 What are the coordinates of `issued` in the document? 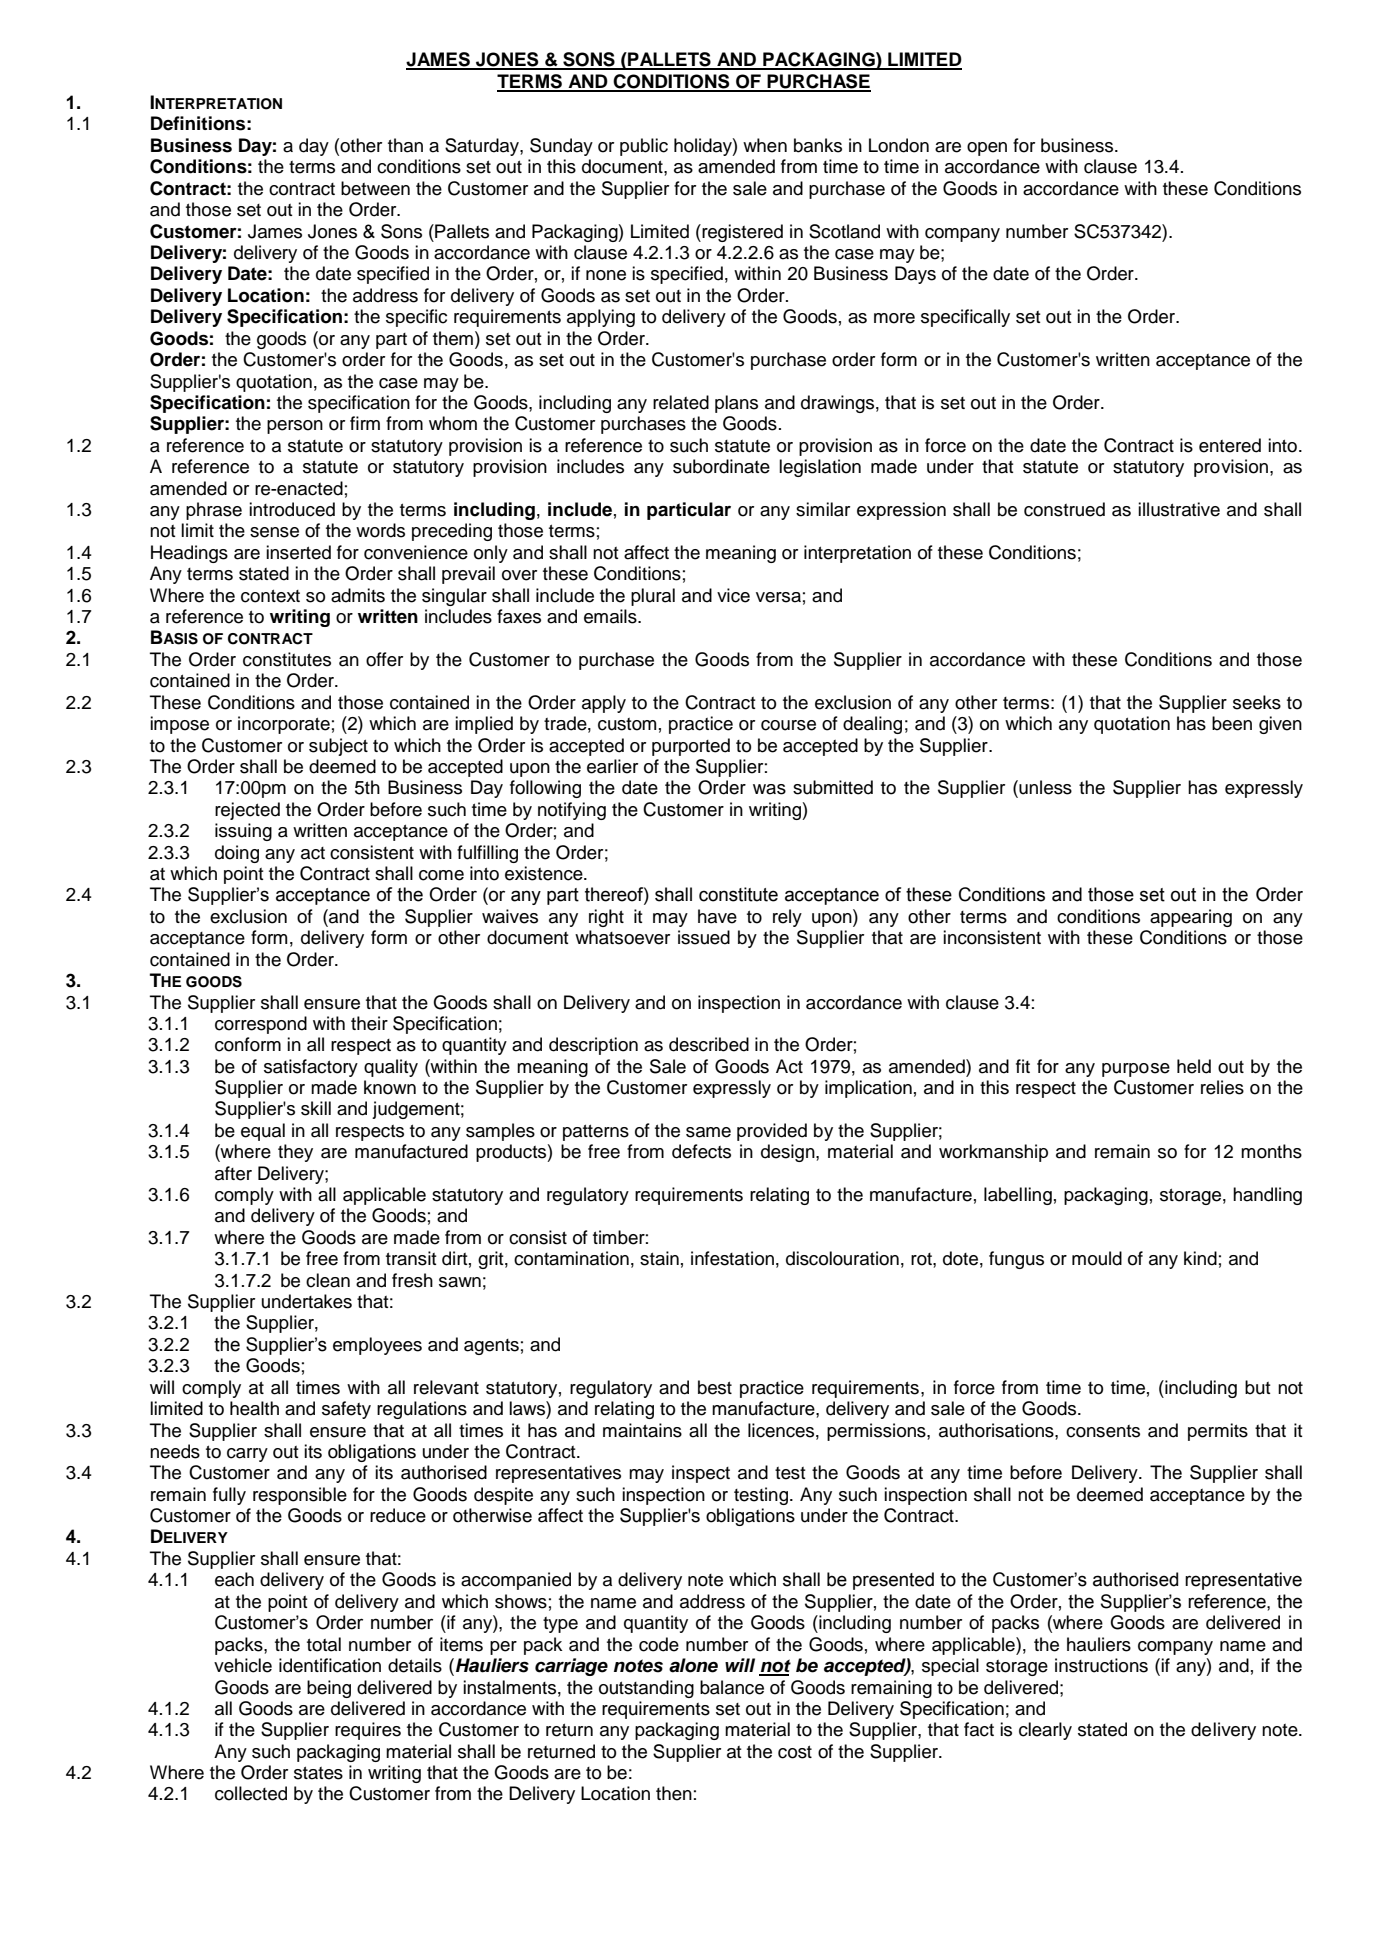 It's located at (704, 937).
